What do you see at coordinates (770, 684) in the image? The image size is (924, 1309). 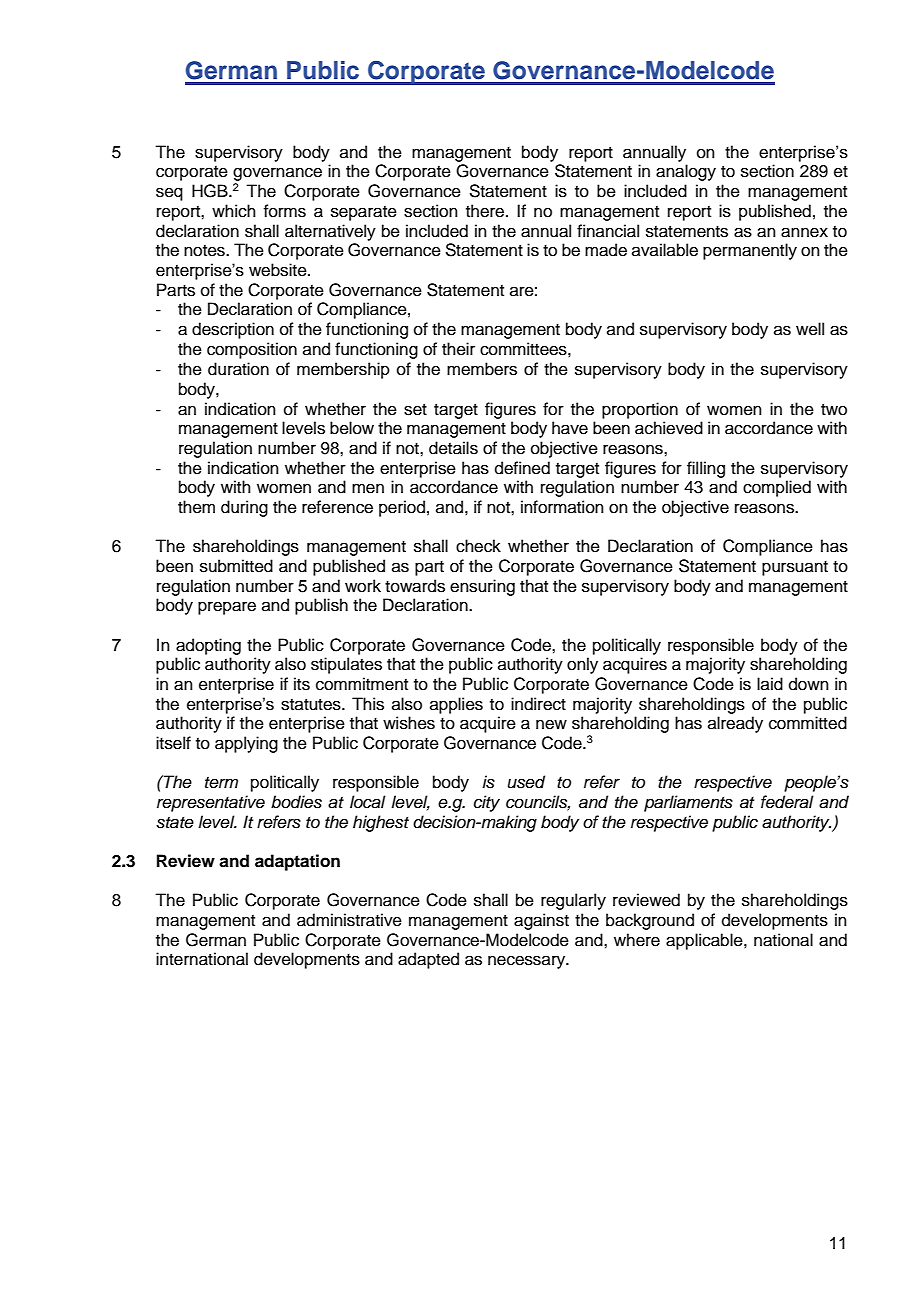 I see `laid` at bounding box center [770, 684].
